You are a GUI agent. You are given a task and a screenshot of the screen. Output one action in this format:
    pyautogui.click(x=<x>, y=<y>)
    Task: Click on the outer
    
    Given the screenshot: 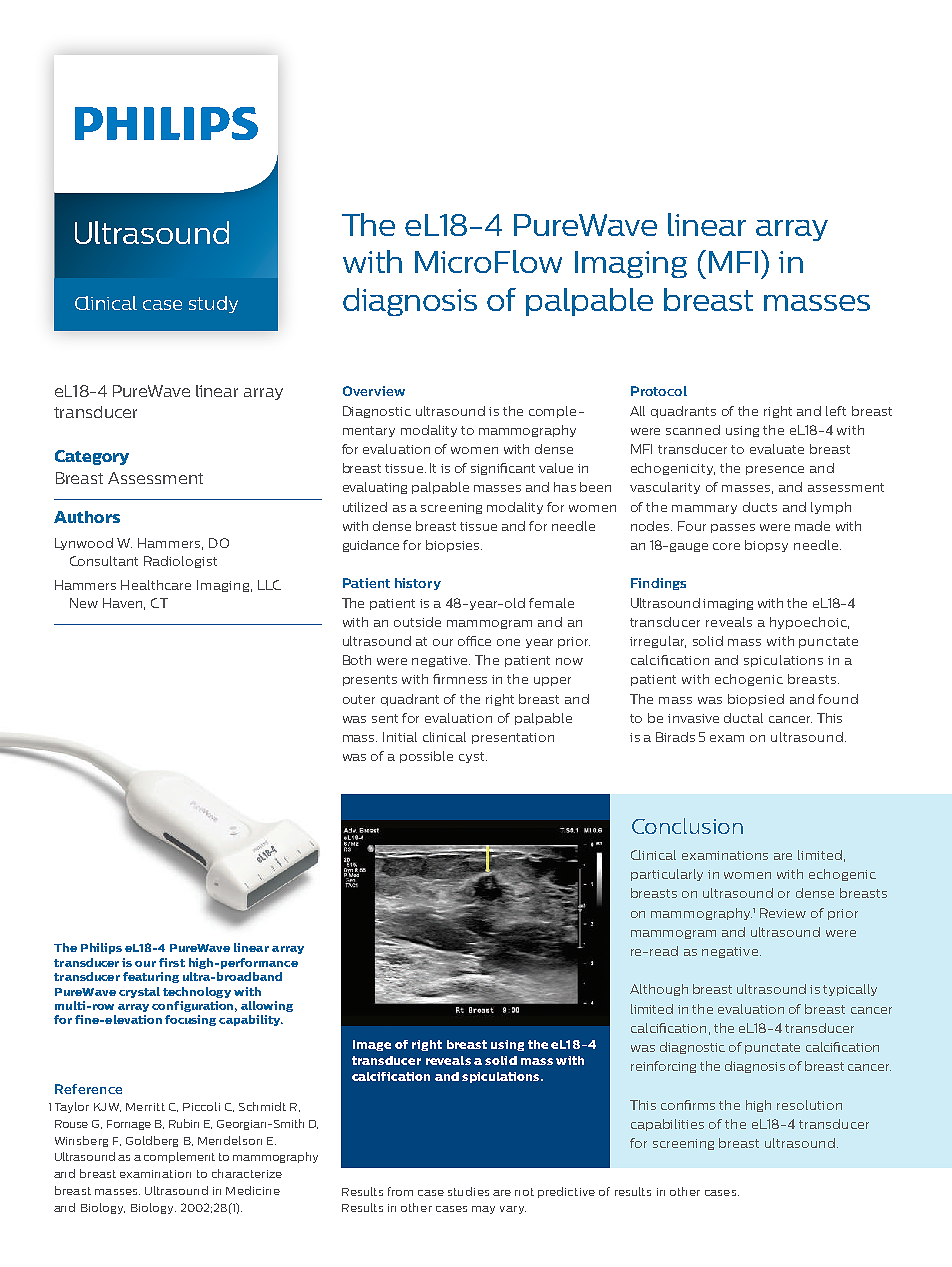 What is the action you would take?
    pyautogui.click(x=359, y=699)
